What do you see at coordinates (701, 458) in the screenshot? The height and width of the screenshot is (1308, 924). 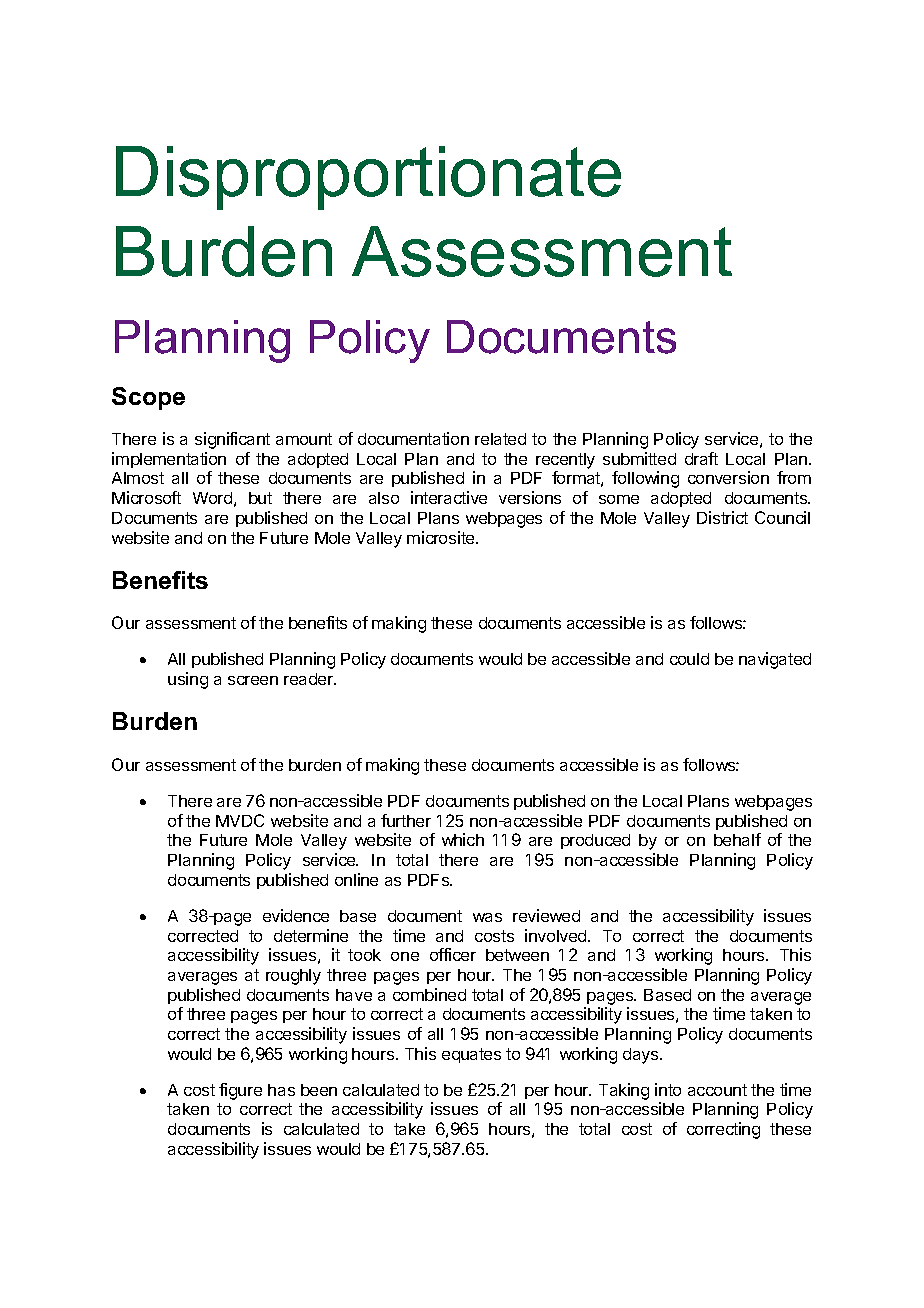 I see `draft` at bounding box center [701, 458].
